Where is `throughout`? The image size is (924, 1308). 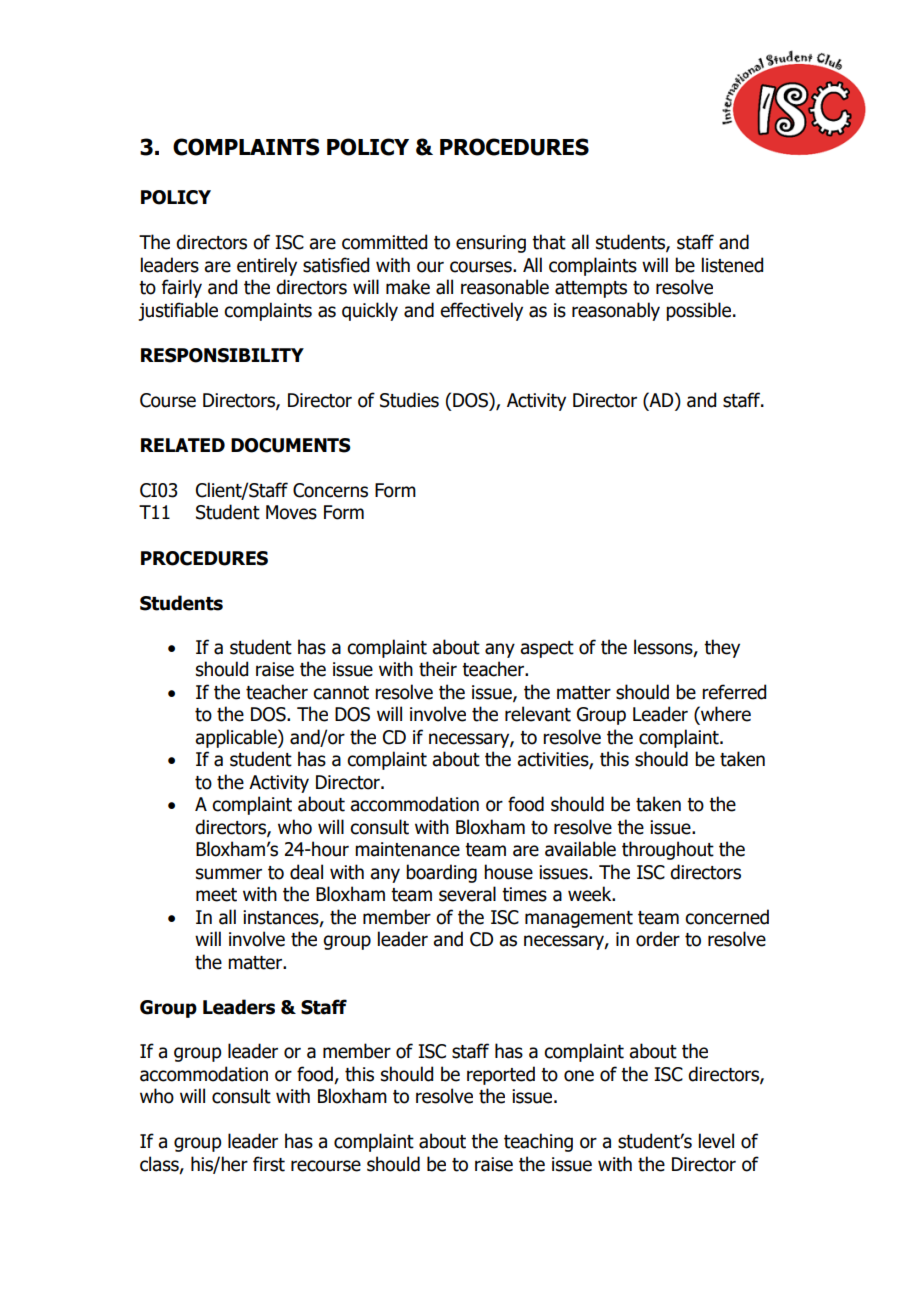 throughout is located at coordinates (668, 850).
